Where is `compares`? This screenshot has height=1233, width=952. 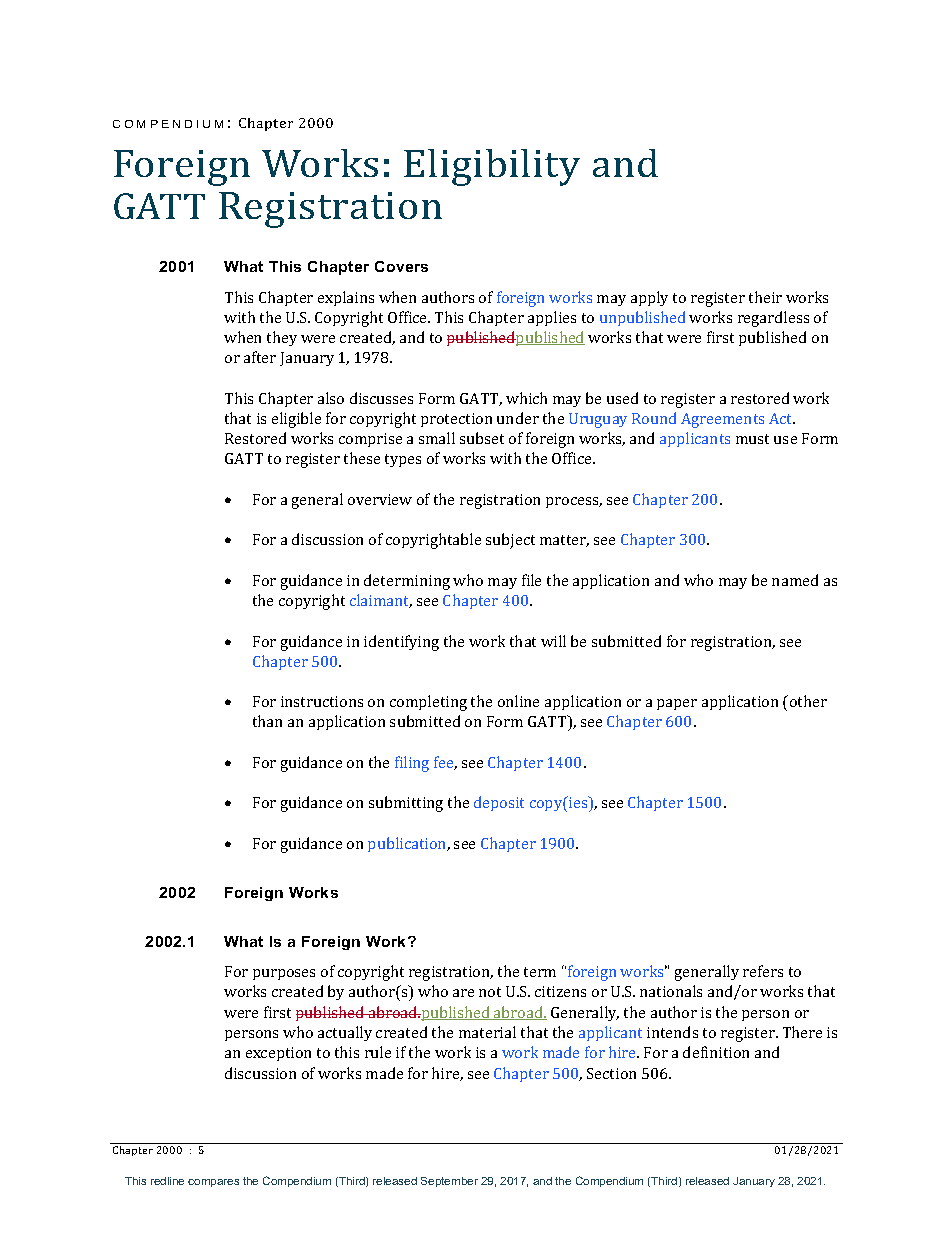
compares is located at coordinates (213, 1183).
